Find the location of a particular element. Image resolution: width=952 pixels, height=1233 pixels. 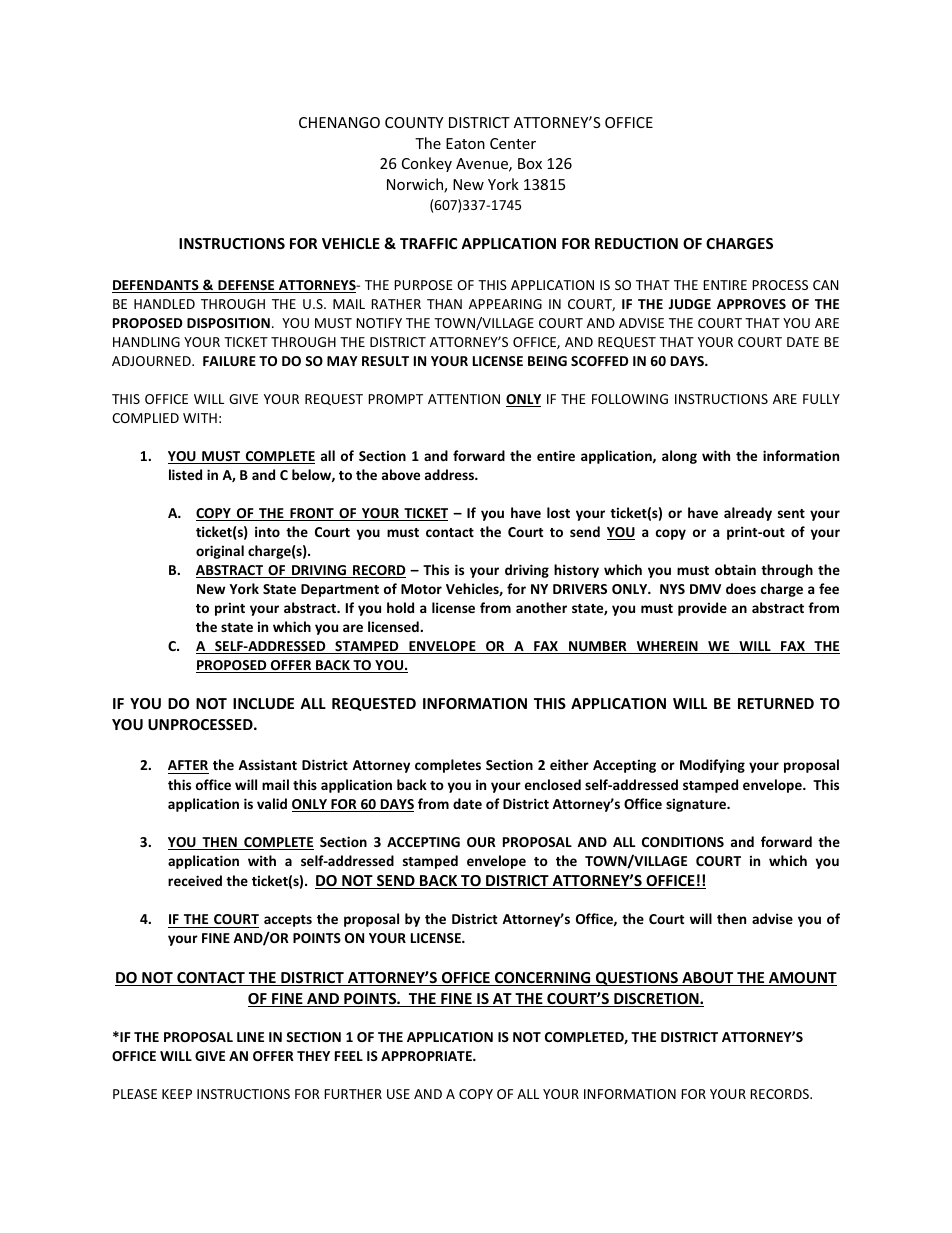

DEFENSE is located at coordinates (246, 286).
